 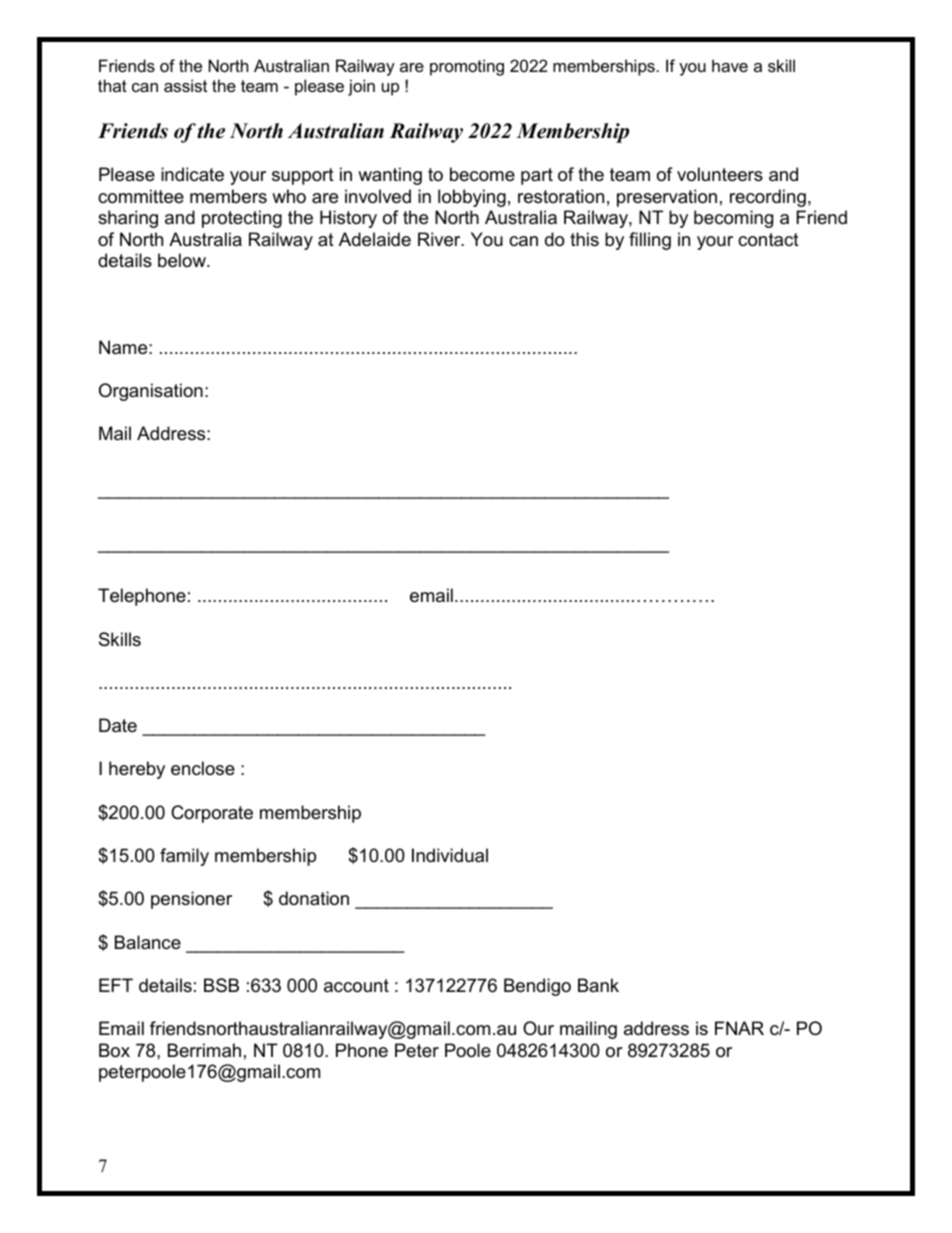 What do you see at coordinates (650, 241) in the screenshot?
I see `filling` at bounding box center [650, 241].
